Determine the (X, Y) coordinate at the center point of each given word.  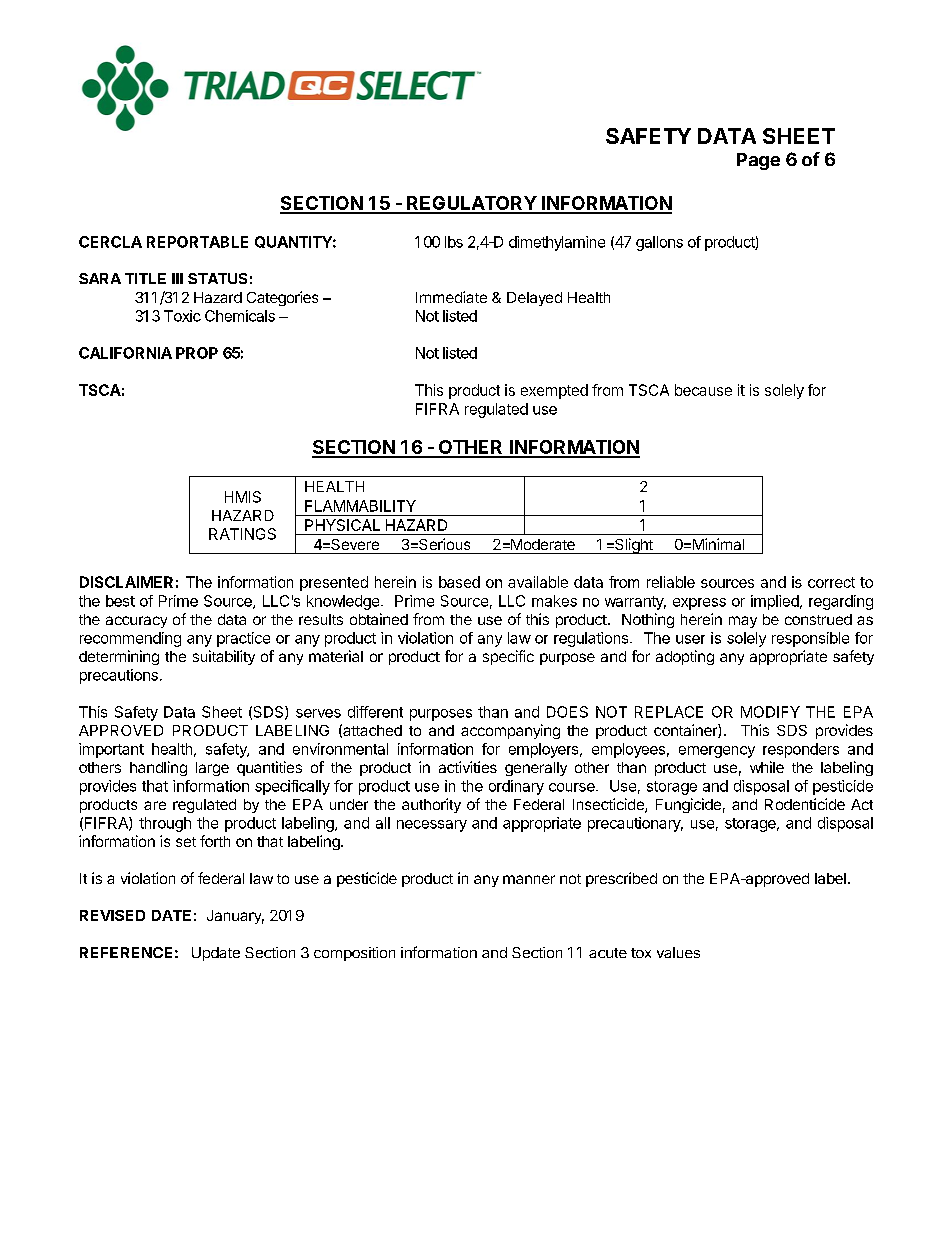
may (743, 622)
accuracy (136, 622)
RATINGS (242, 534)
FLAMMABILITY (360, 506)
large (212, 769)
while (767, 767)
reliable (671, 582)
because (703, 390)
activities (468, 767)
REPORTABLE (197, 242)
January (235, 917)
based (459, 582)
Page (758, 161)
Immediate (451, 297)
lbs (454, 242)
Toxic (182, 316)
